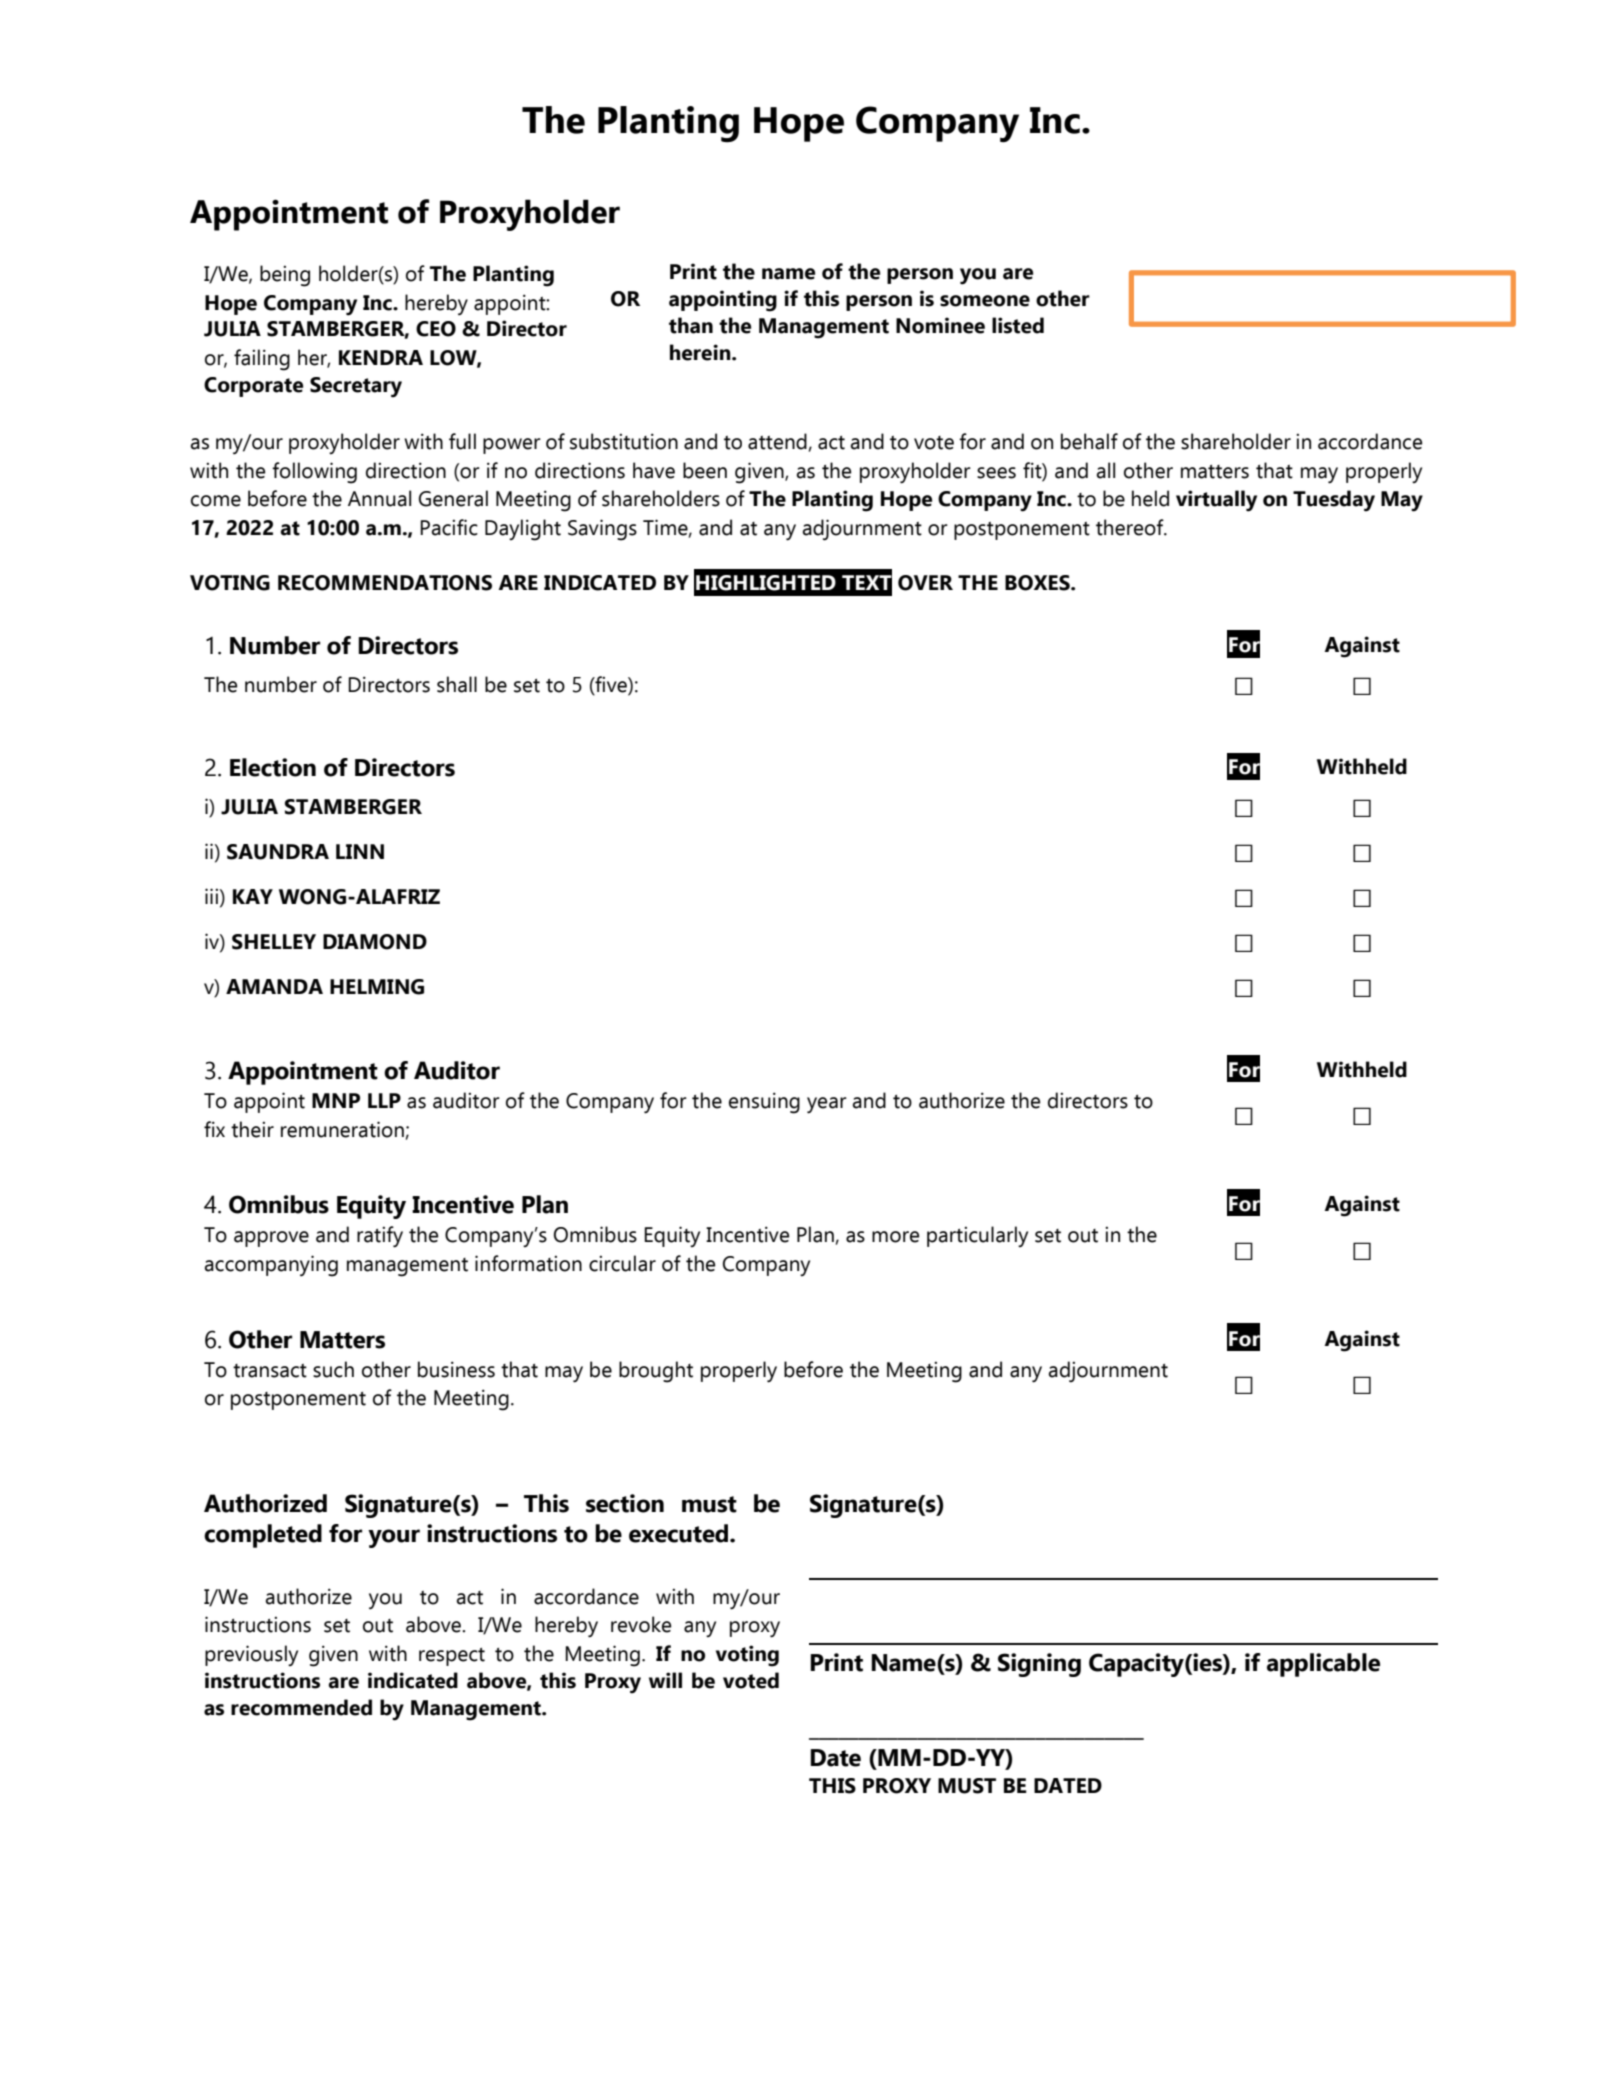 The height and width of the page is (2086, 1612). I want to click on KENDRA, so click(381, 357).
